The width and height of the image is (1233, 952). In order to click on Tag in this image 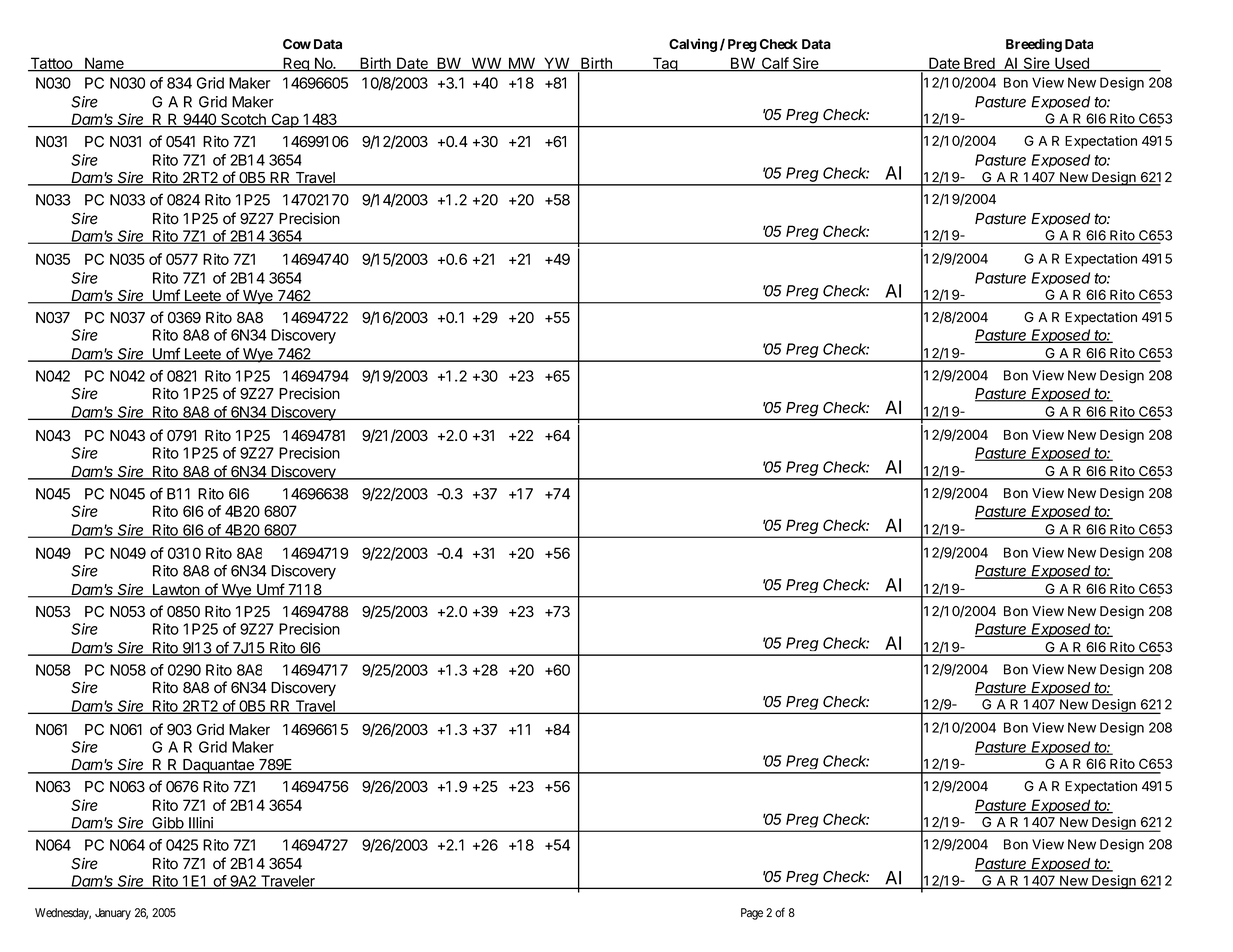, I will do `click(664, 64)`.
